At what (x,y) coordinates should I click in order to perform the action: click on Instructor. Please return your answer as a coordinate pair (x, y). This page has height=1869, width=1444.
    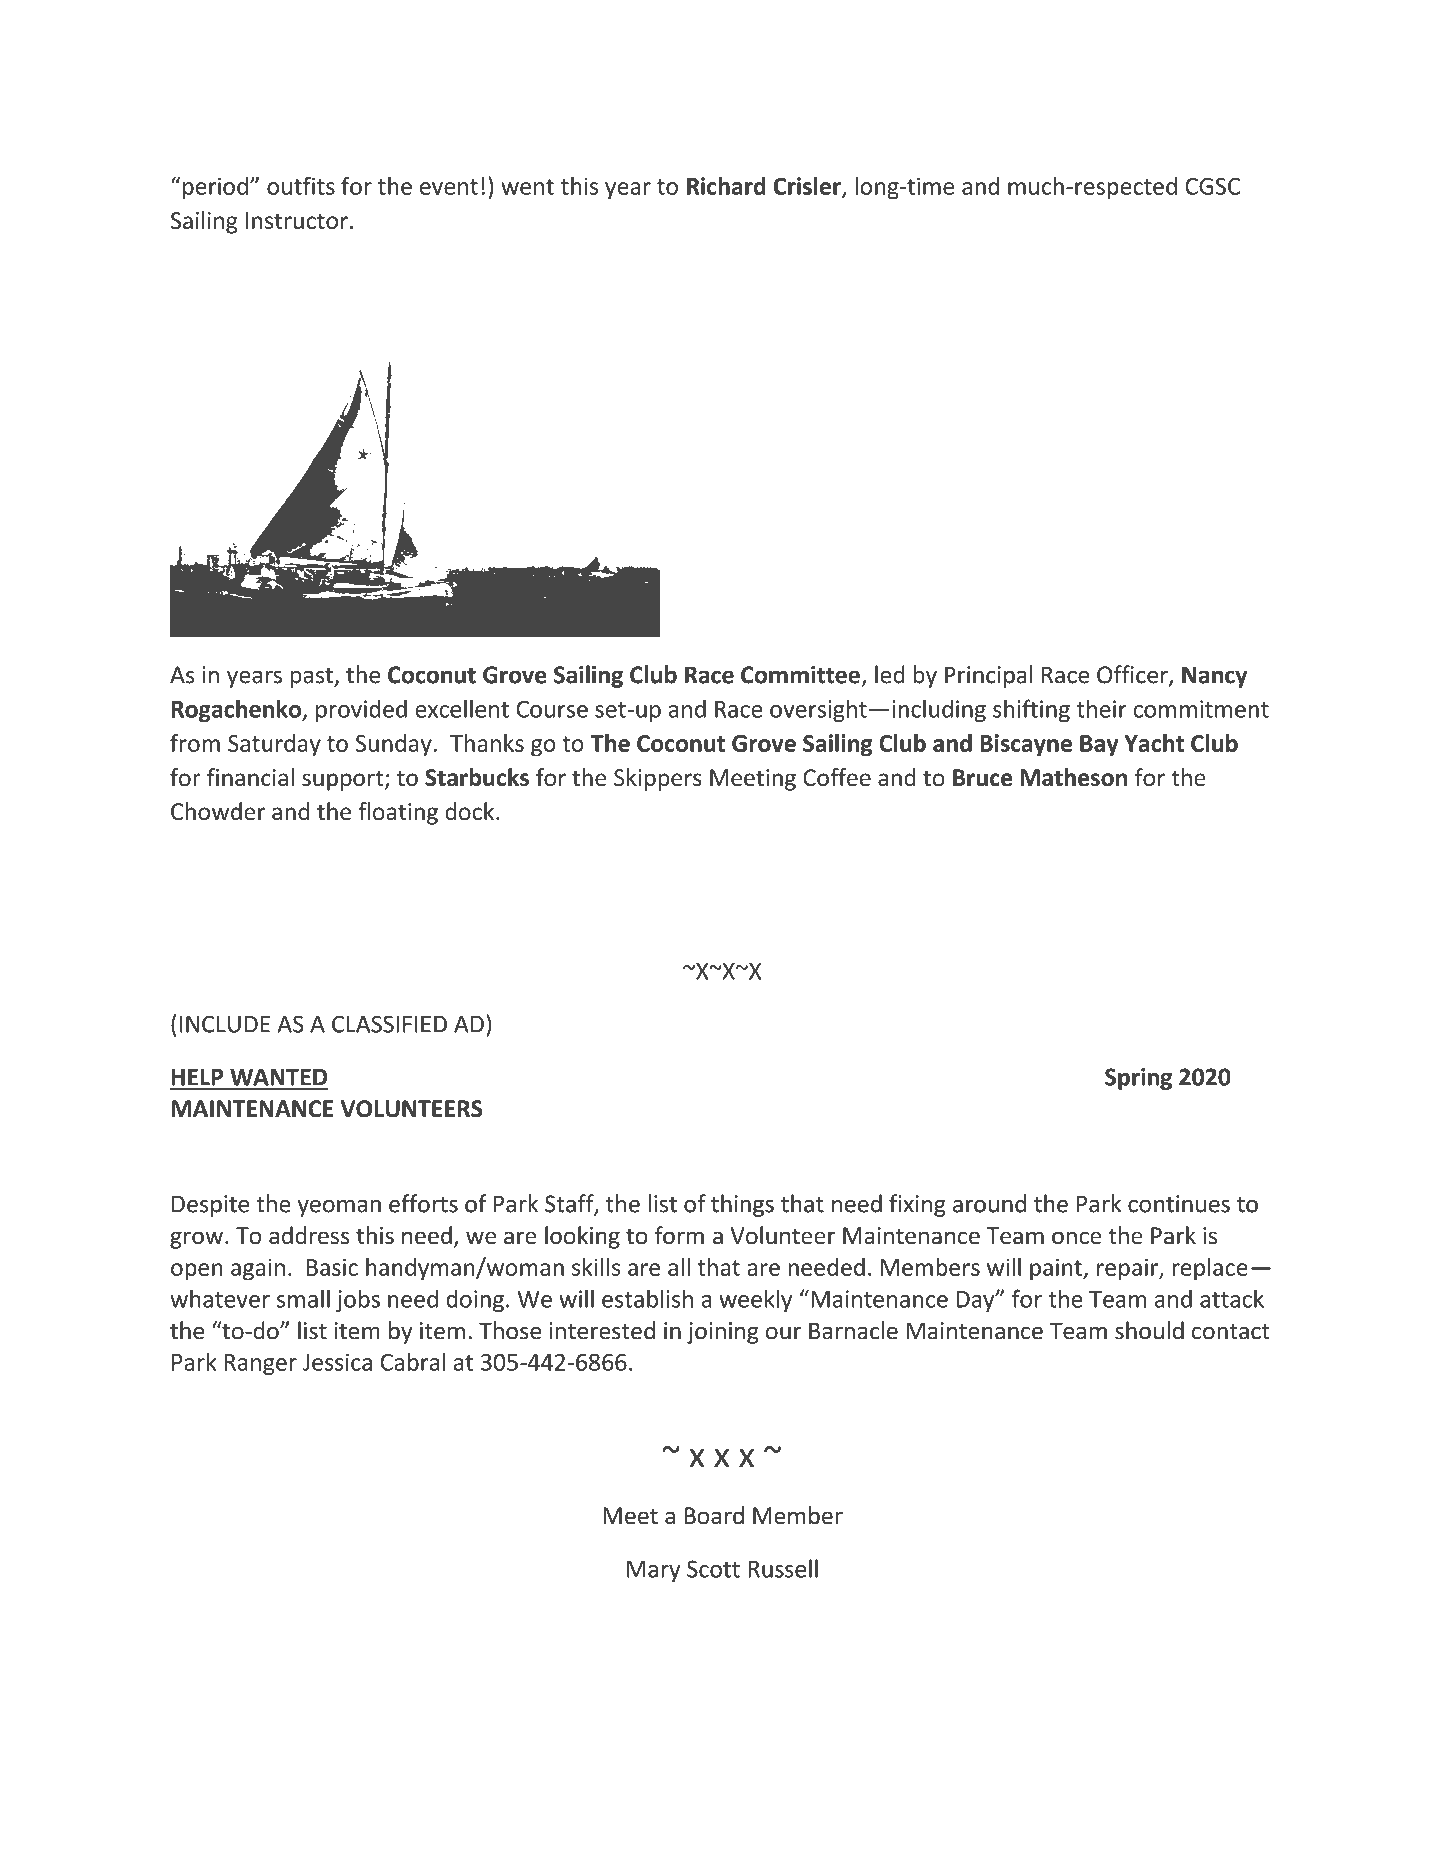
    Looking at the image, I should click on (297, 220).
